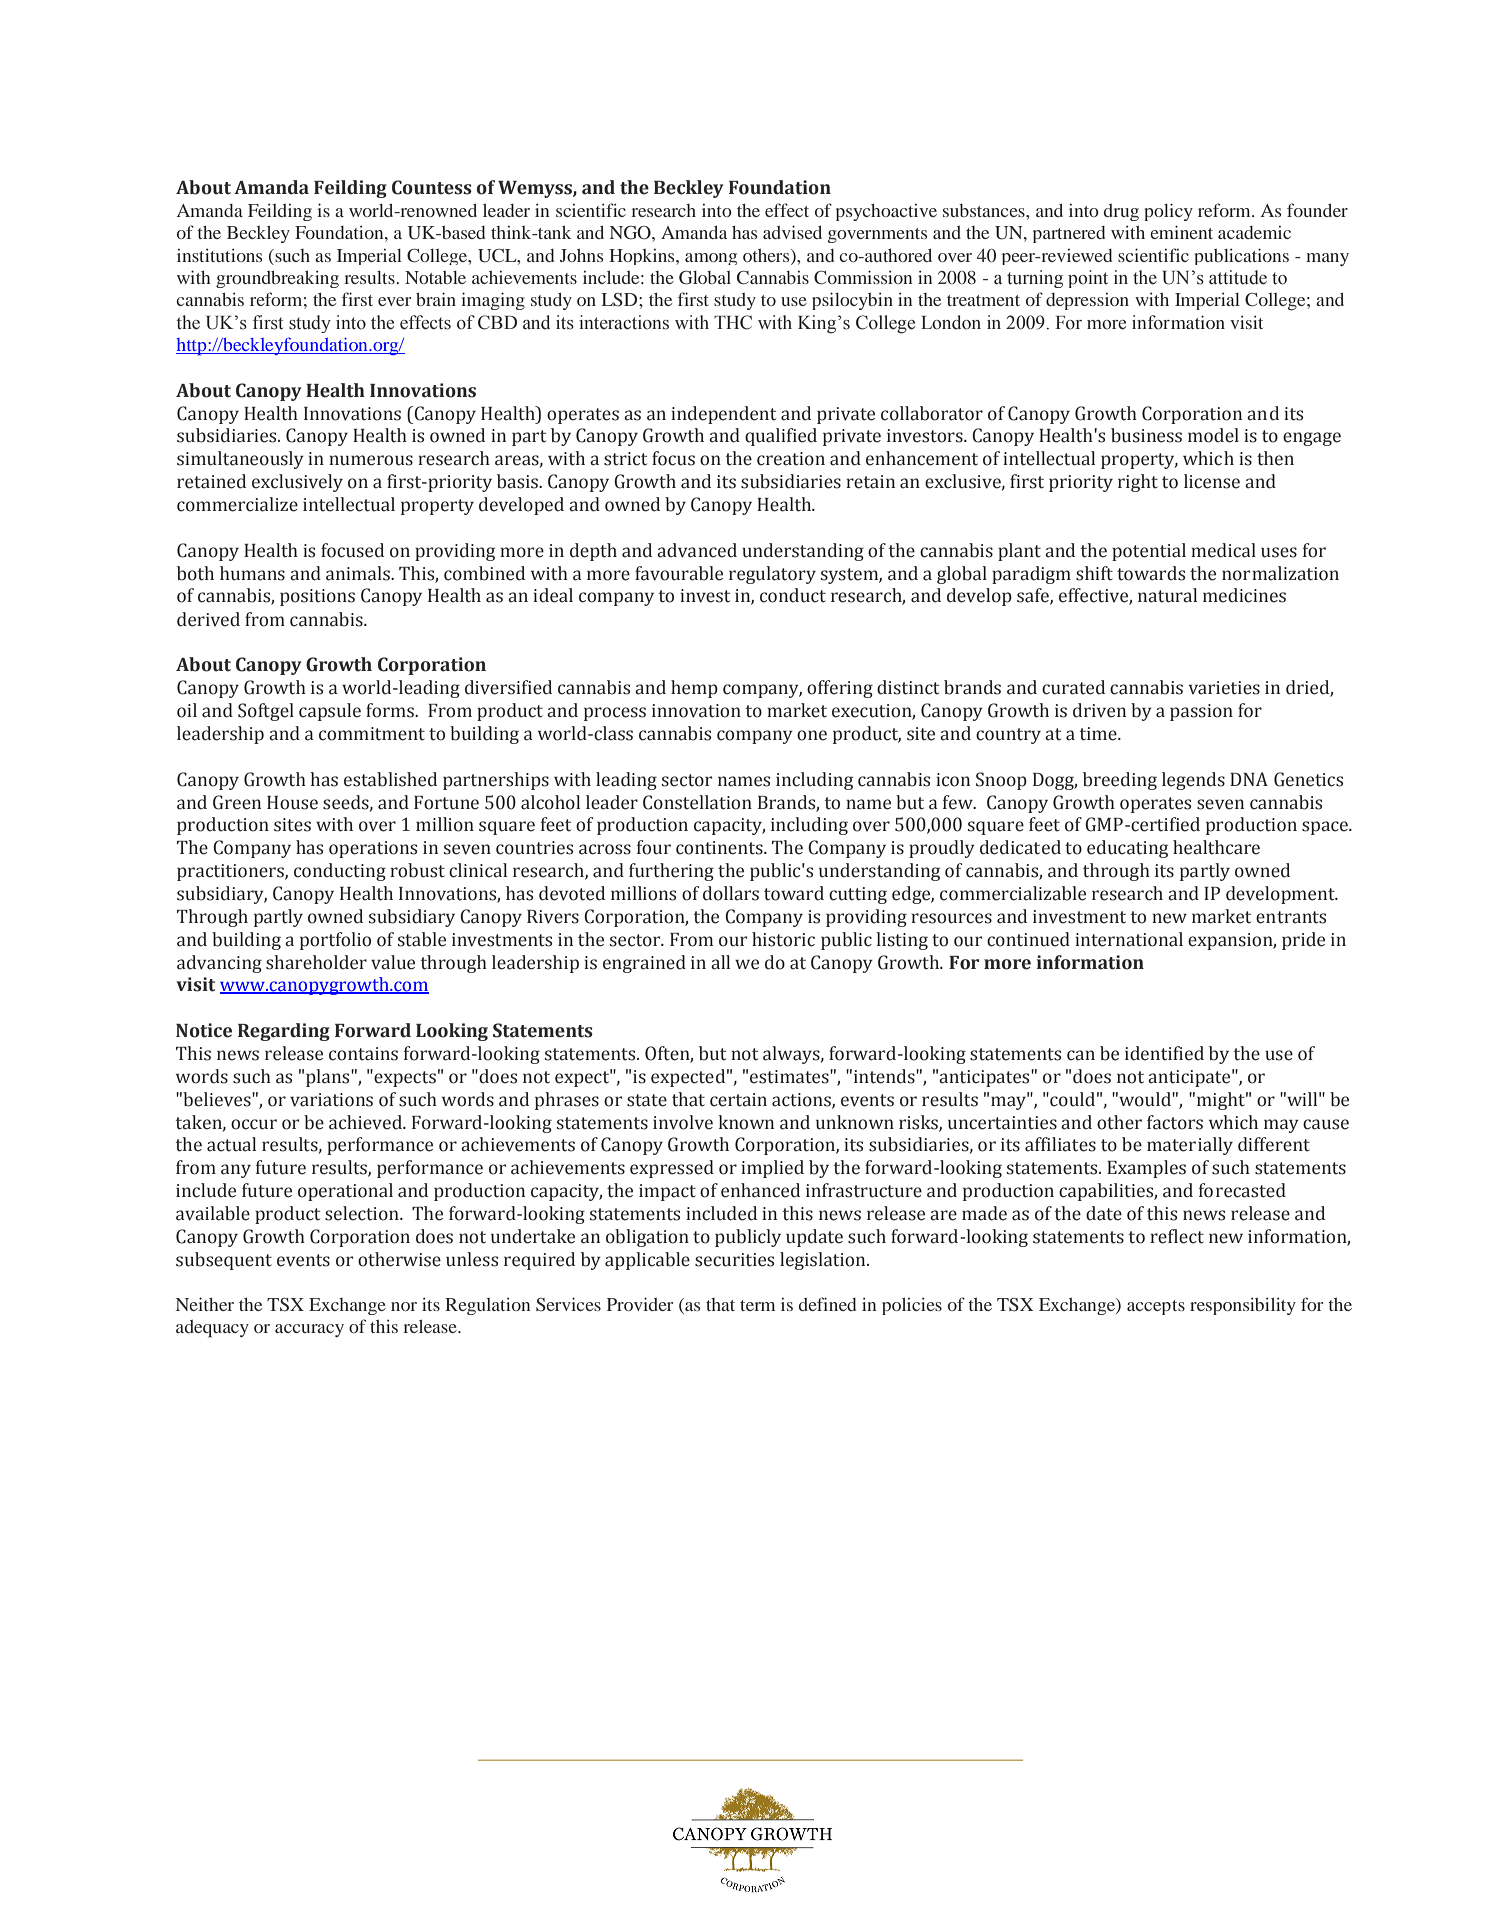 The height and width of the screenshot is (1931, 1492). Describe the element at coordinates (791, 459) in the screenshot. I see `creation` at that location.
